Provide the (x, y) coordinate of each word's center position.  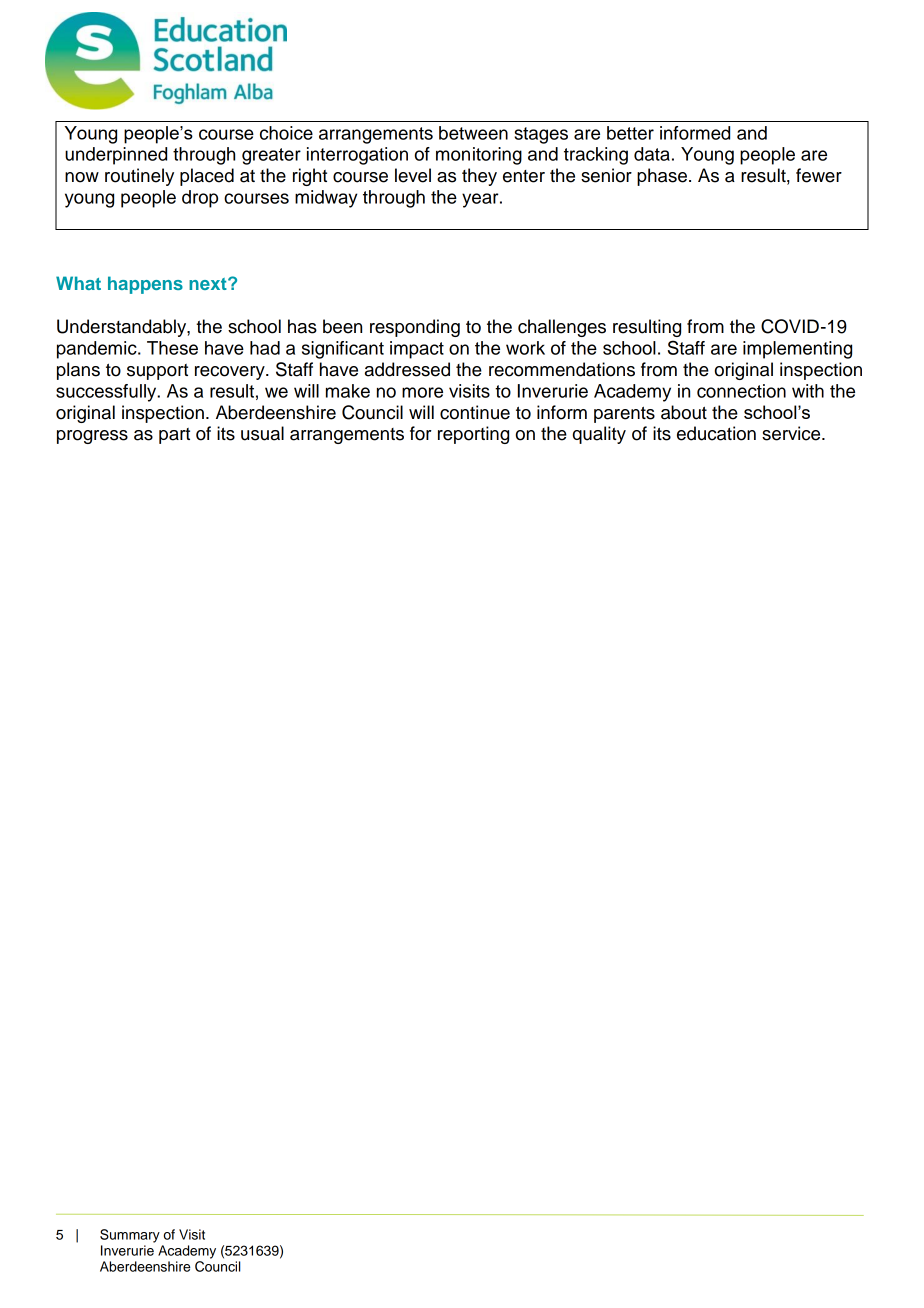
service (792, 433)
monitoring (479, 156)
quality (599, 435)
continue (475, 412)
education (716, 433)
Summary (130, 1236)
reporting (473, 435)
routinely (139, 177)
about (684, 412)
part (174, 436)
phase (662, 177)
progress (92, 437)
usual (262, 433)
